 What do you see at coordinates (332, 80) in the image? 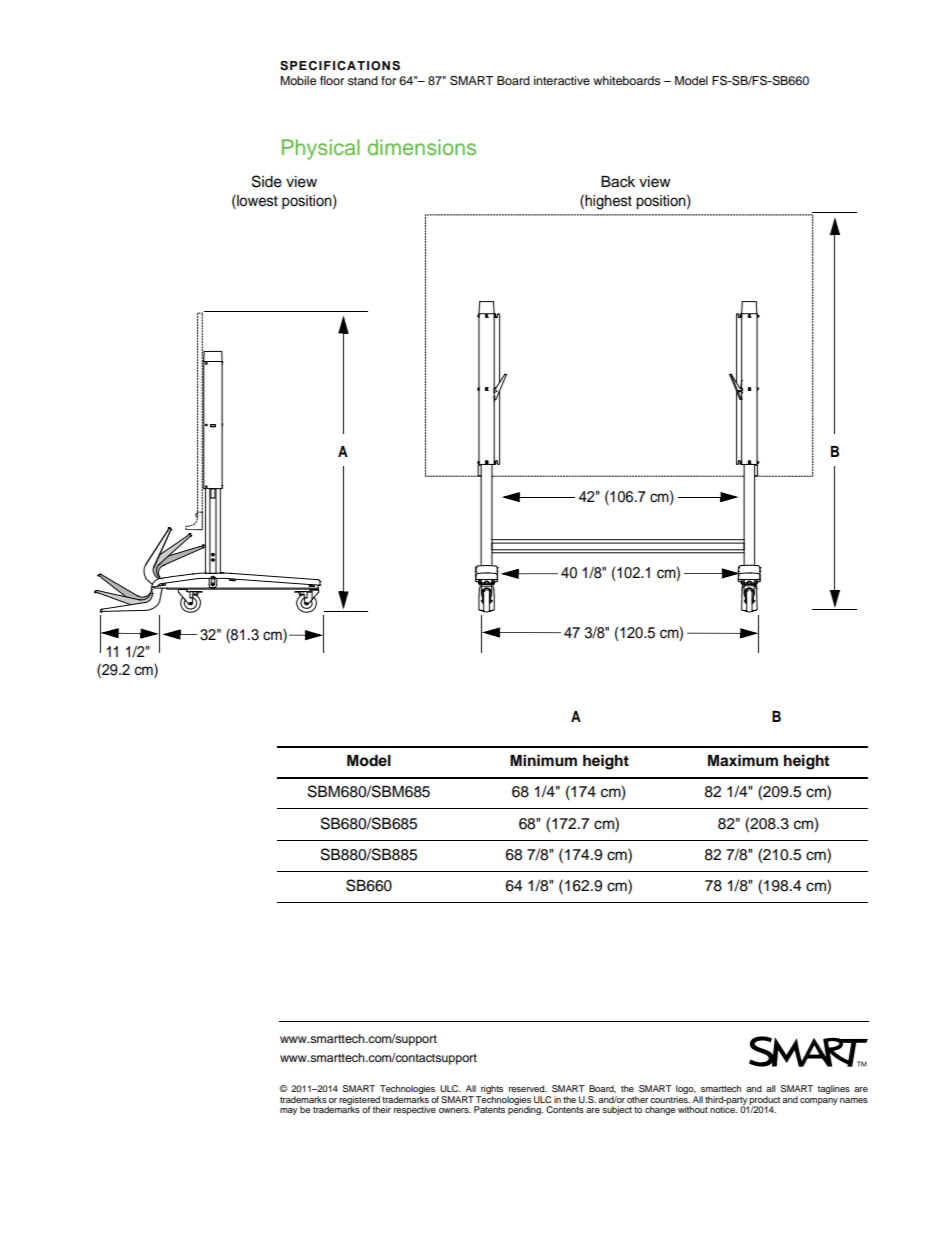
I see `floor` at bounding box center [332, 80].
